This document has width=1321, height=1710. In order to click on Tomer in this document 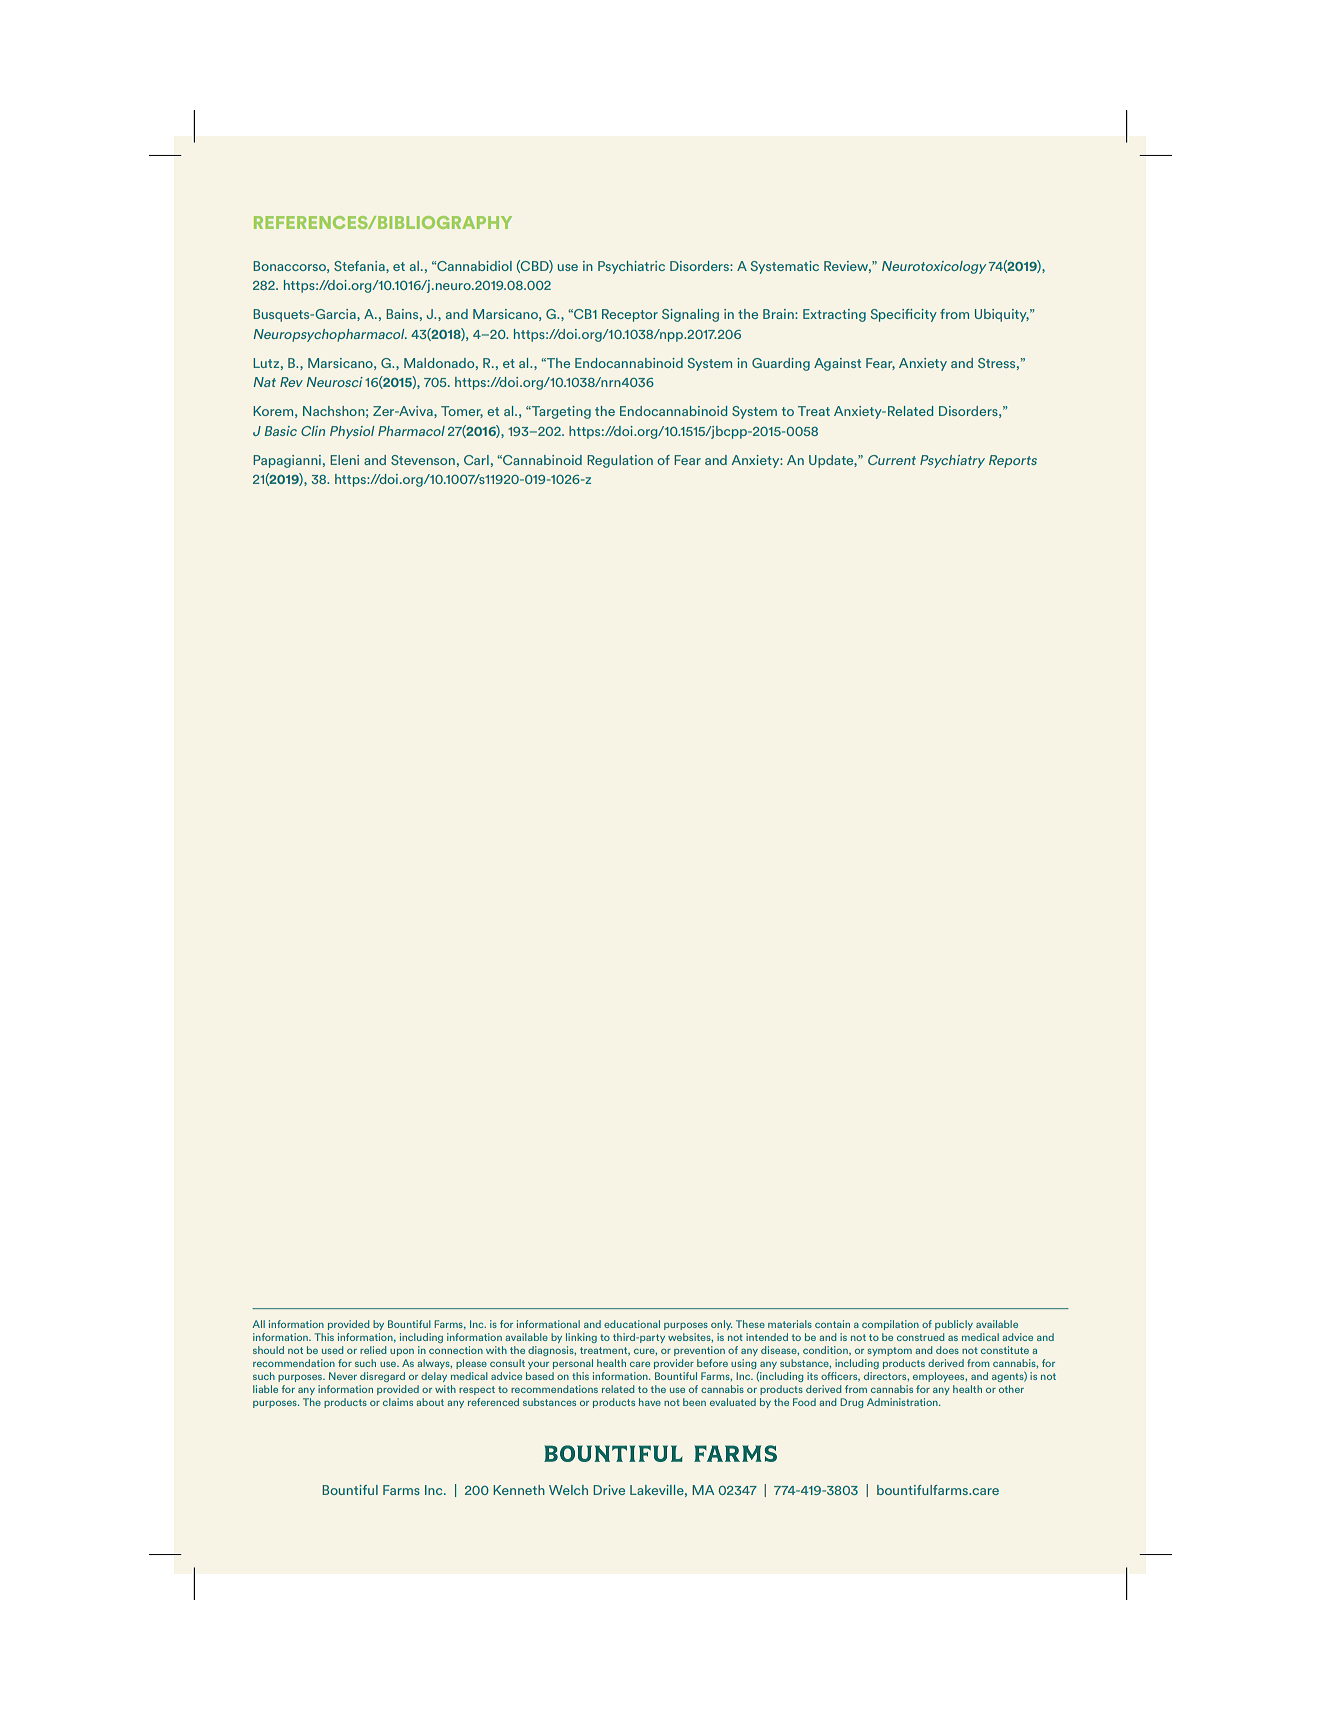, I will do `click(462, 412)`.
